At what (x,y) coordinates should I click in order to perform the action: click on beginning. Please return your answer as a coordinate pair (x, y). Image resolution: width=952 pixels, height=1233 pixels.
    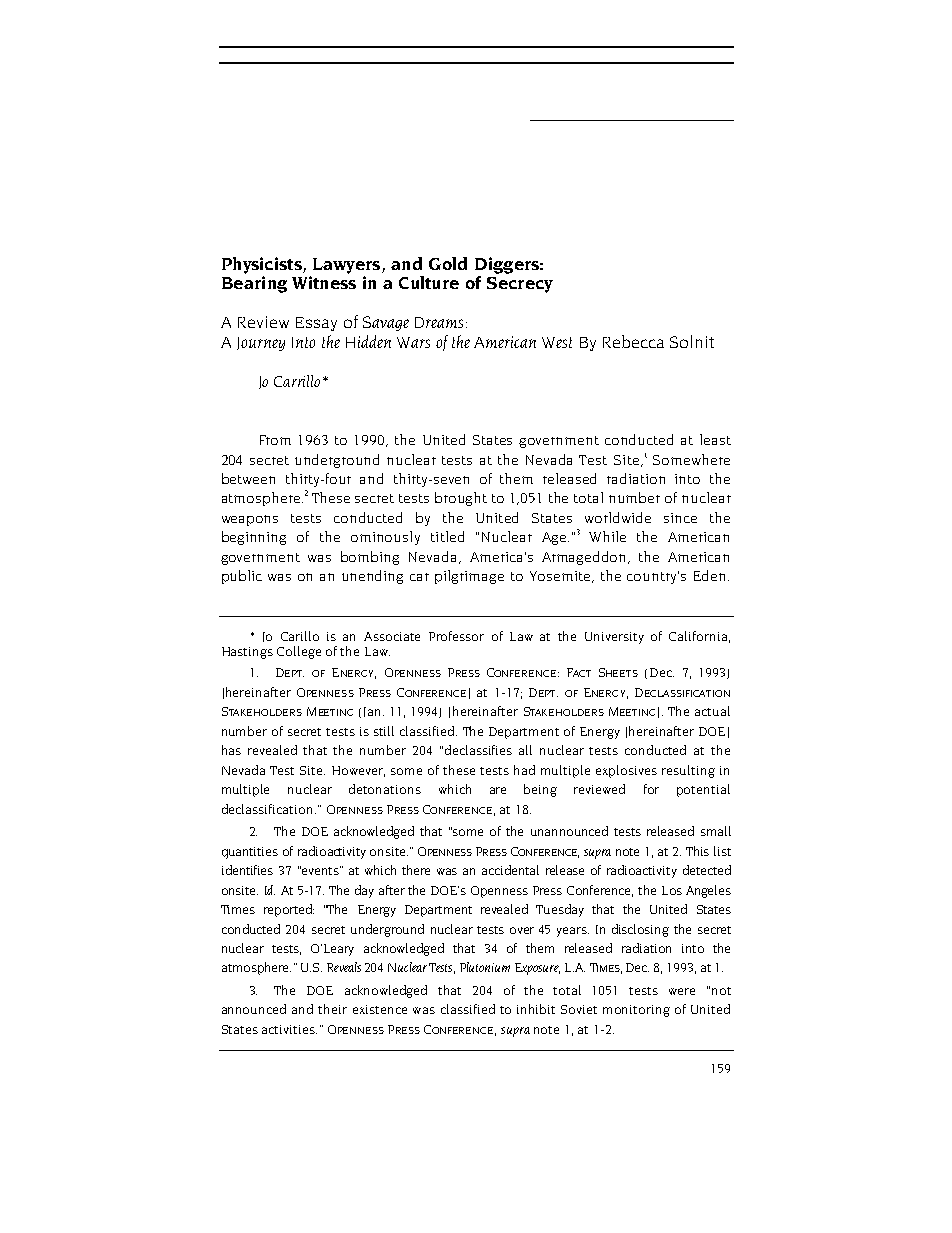
    Looking at the image, I should click on (254, 538).
